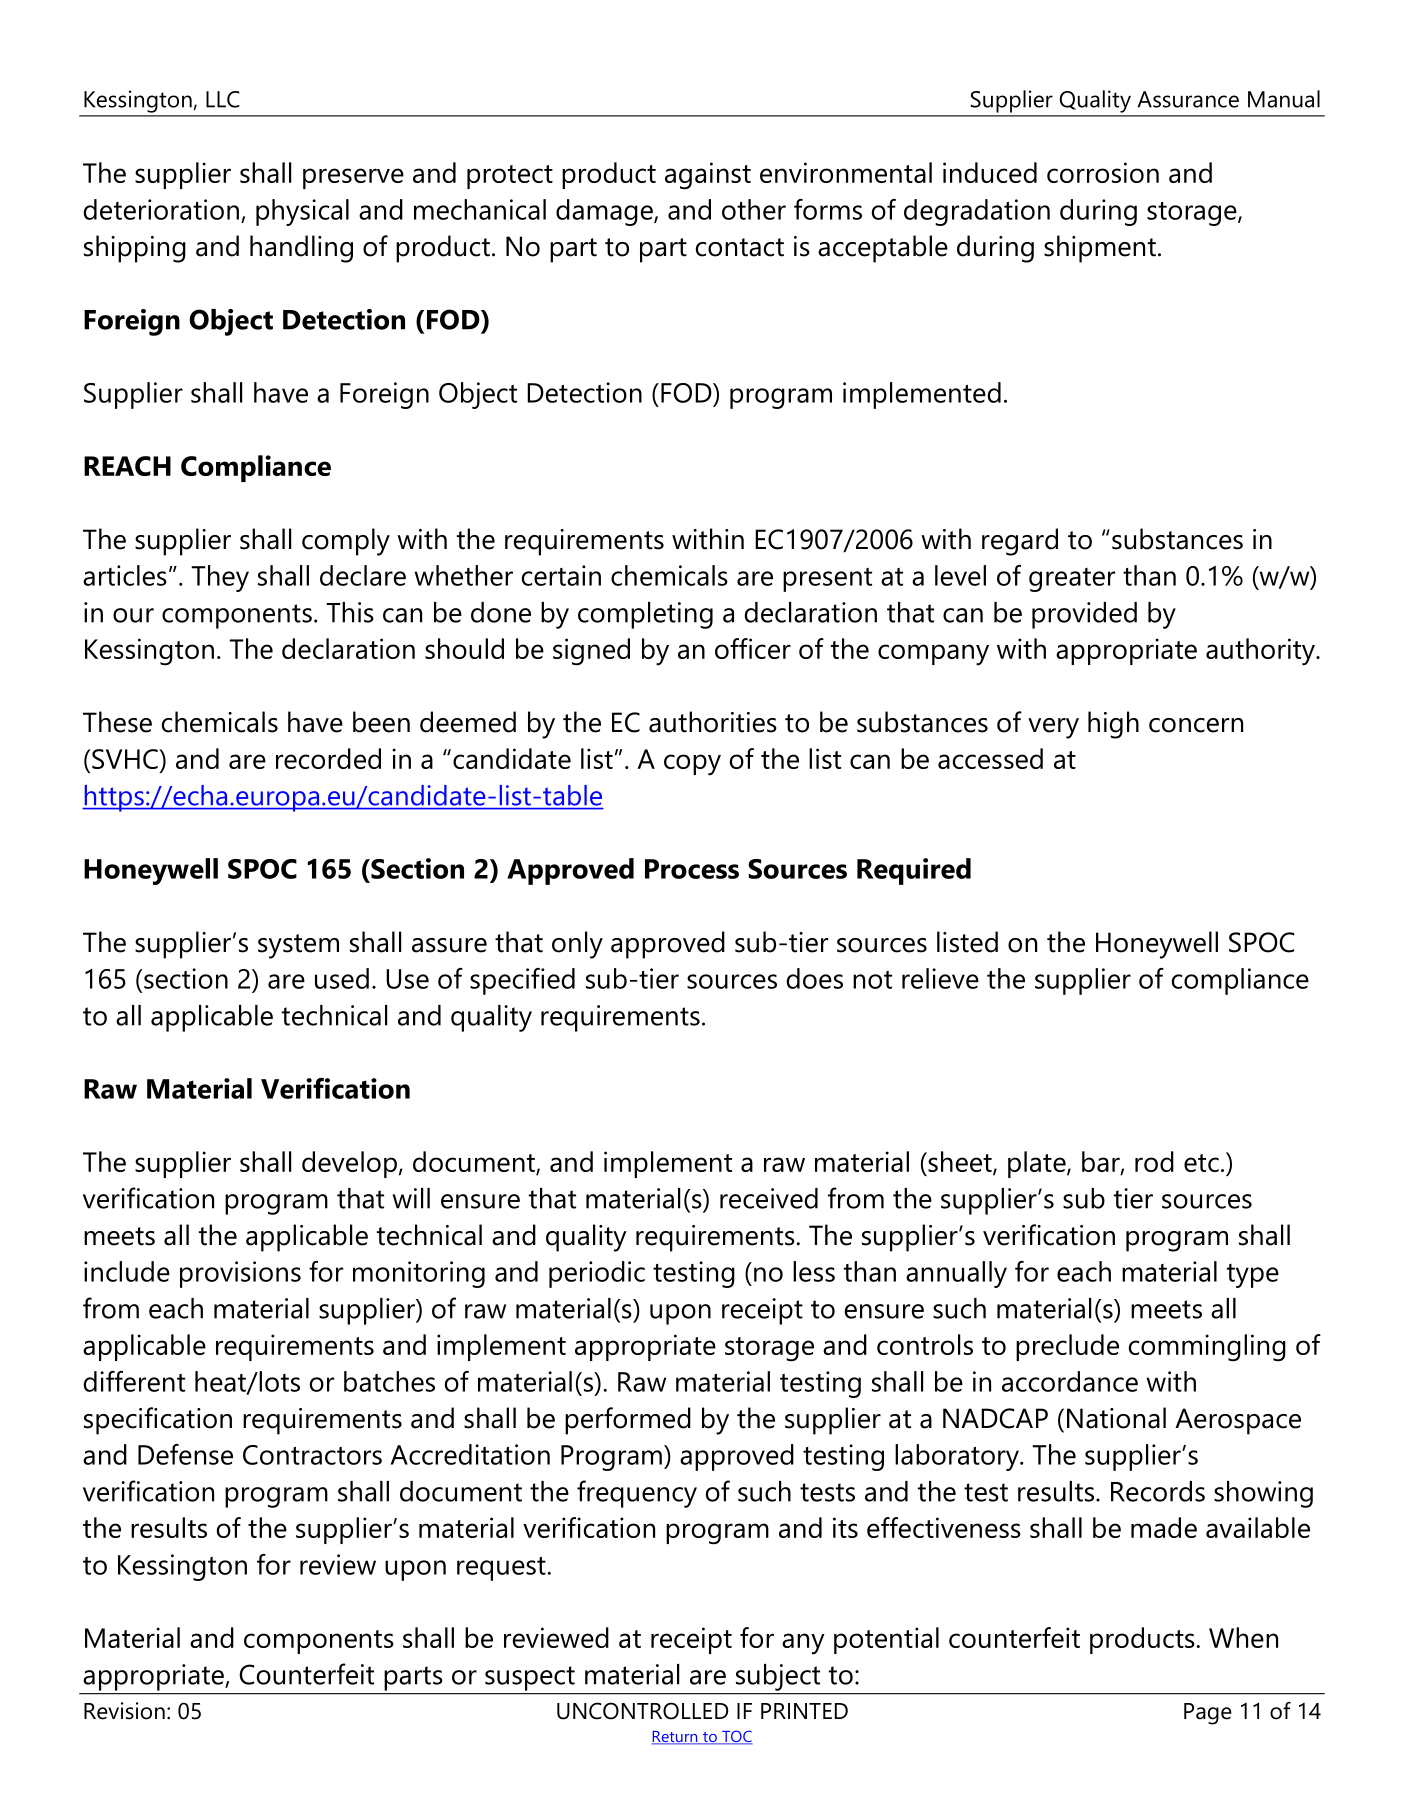  Describe the element at coordinates (1208, 1714) in the image. I see `Page` at that location.
